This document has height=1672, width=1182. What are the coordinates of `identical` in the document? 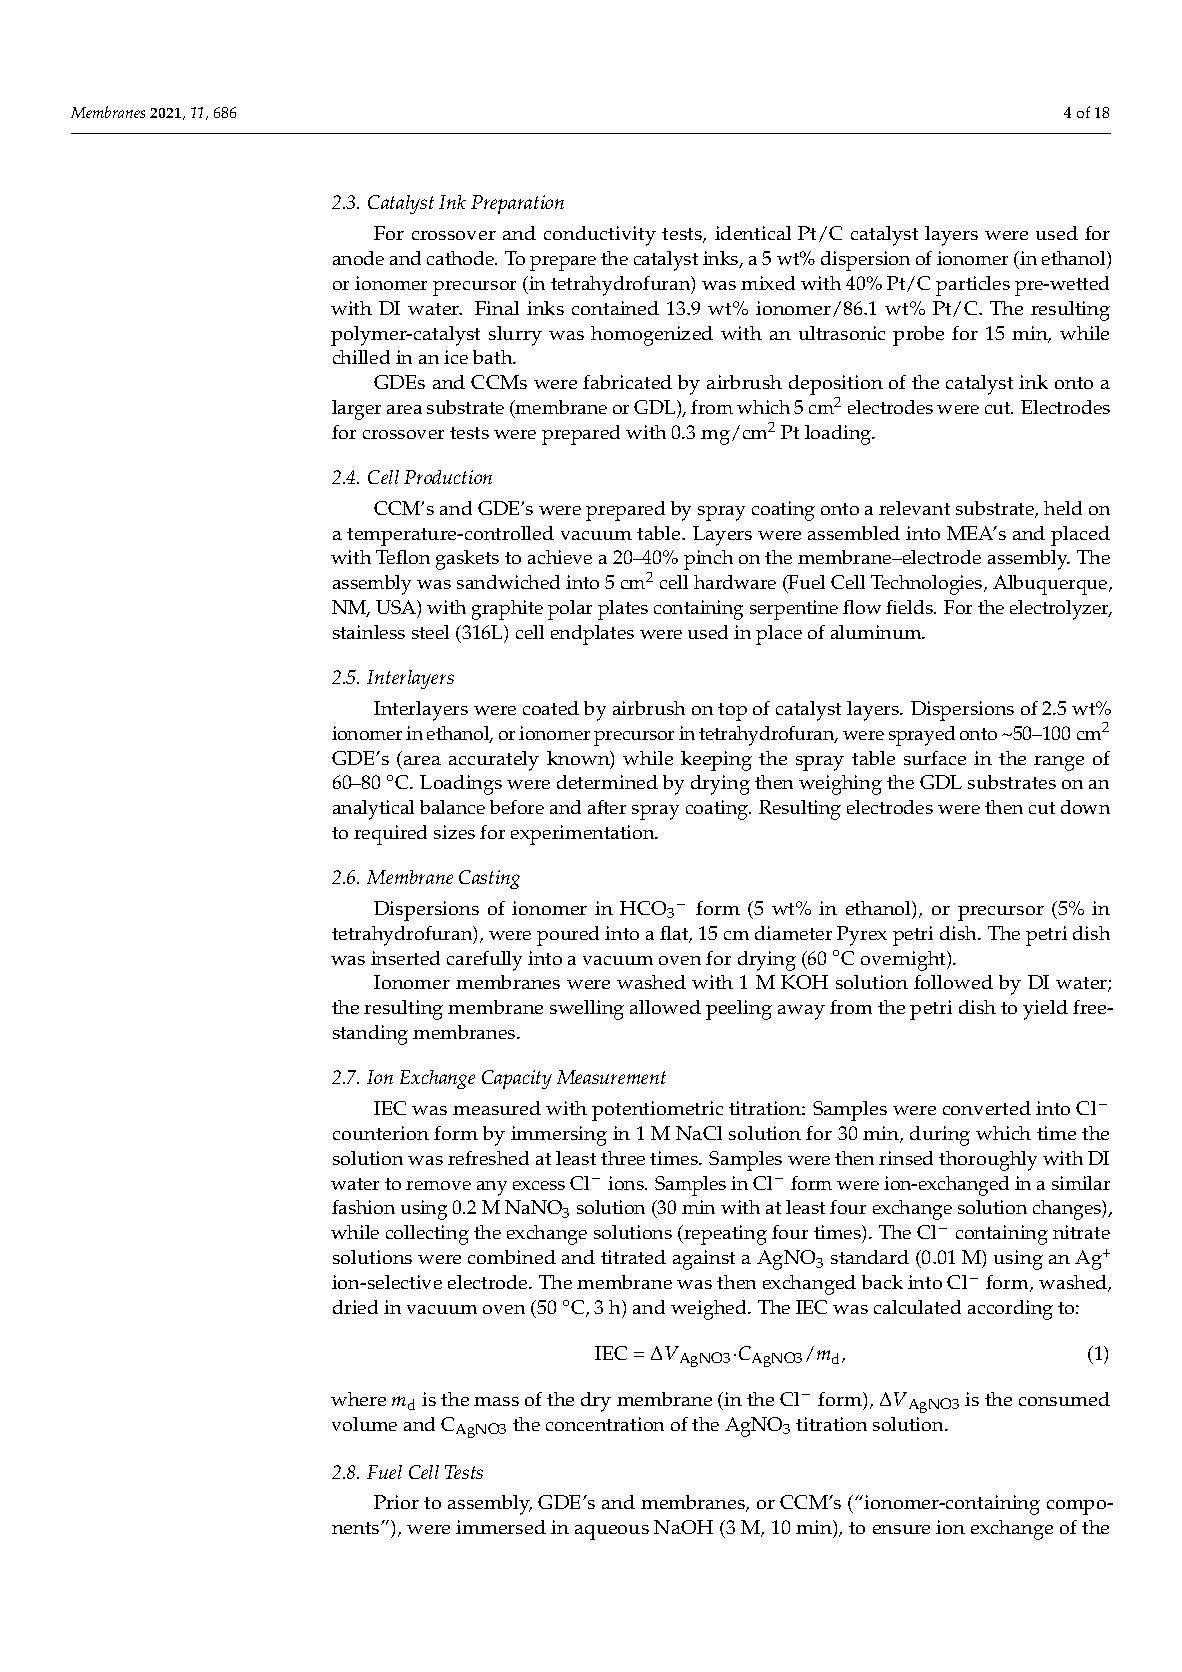 It's located at (753, 233).
